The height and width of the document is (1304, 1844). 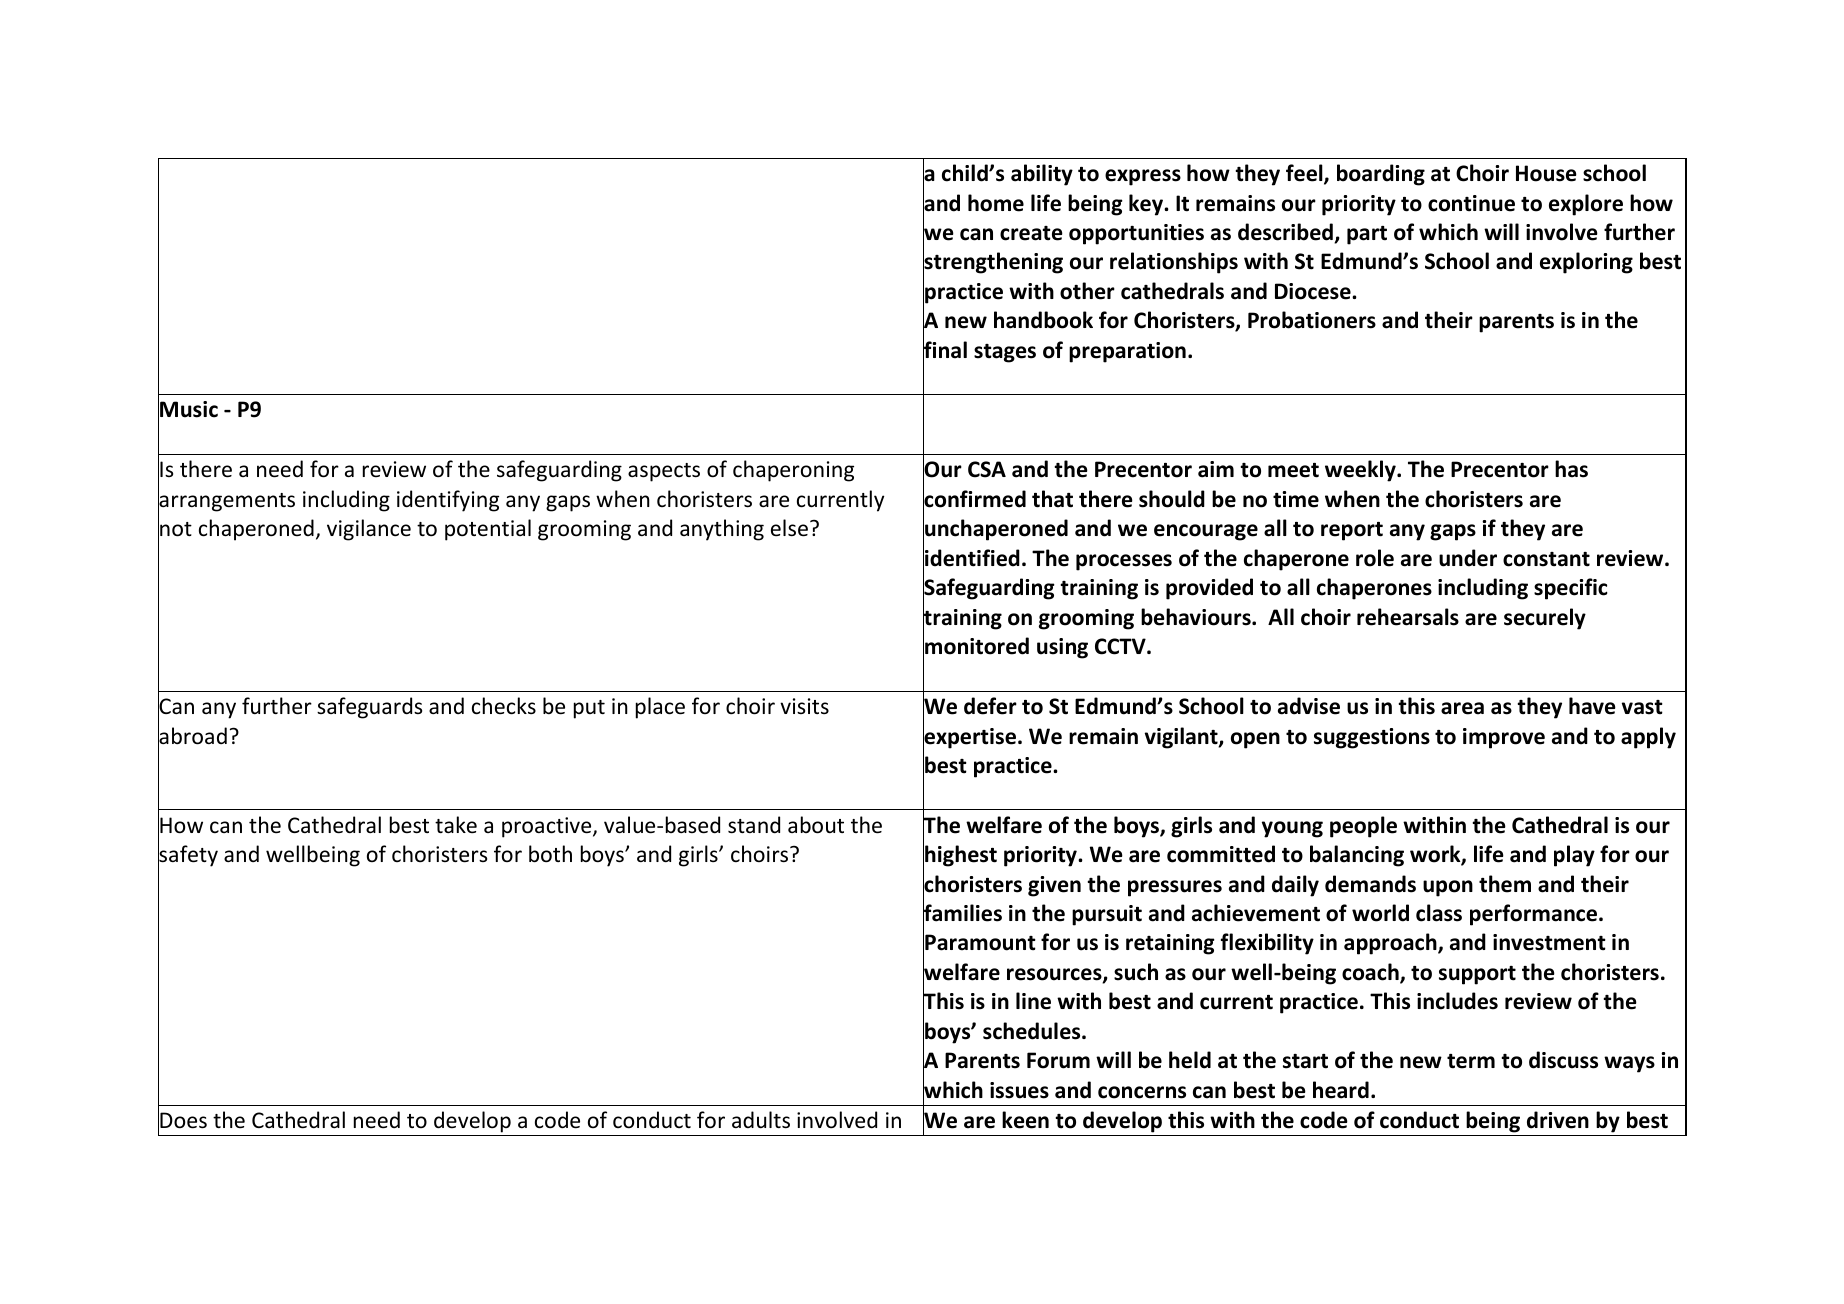 I want to click on adults, so click(x=761, y=1120).
